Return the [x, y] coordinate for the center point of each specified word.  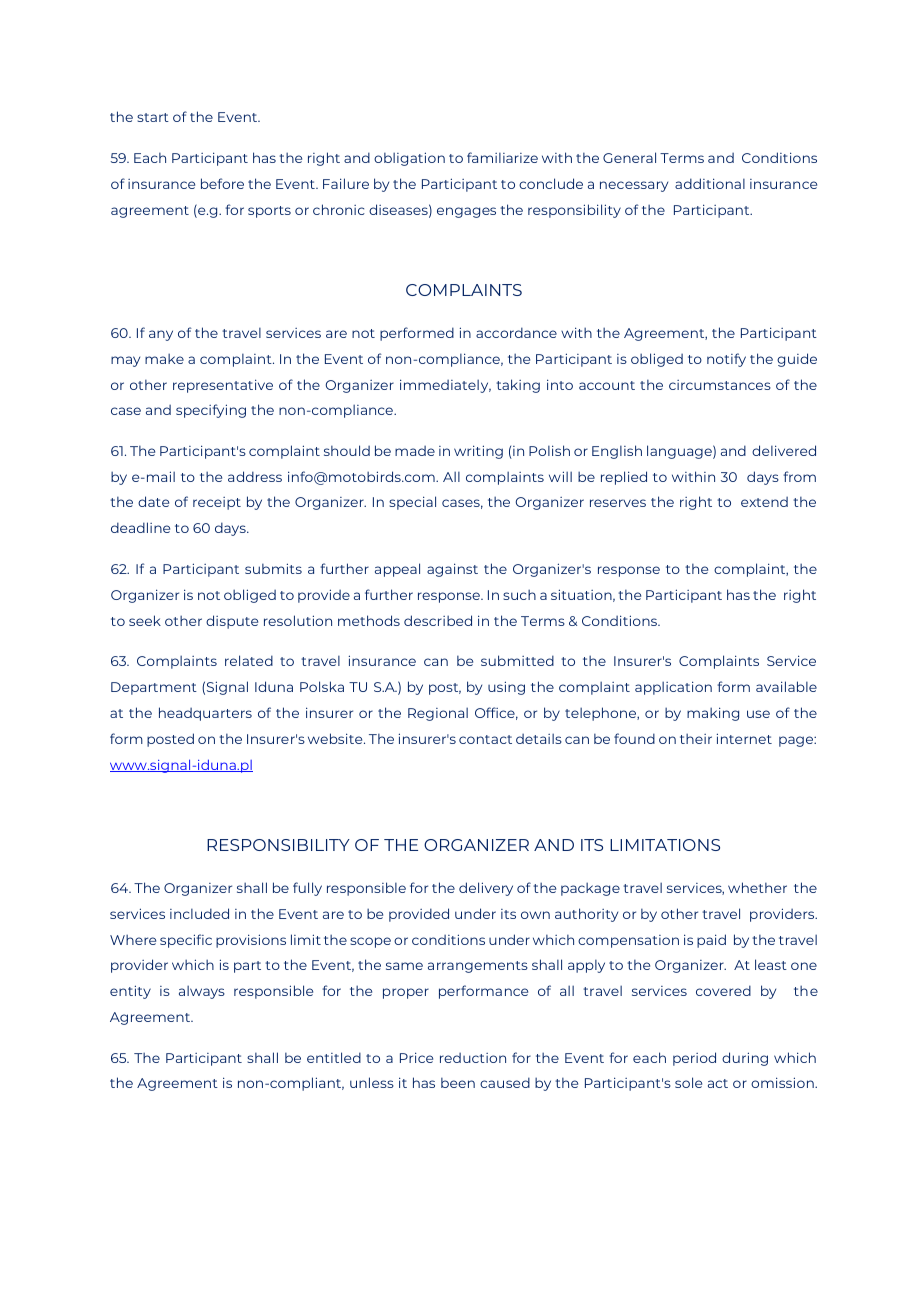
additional [710, 183]
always [202, 992]
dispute [232, 622]
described [438, 620]
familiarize [502, 157]
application [673, 688]
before [222, 183]
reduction [473, 1058]
